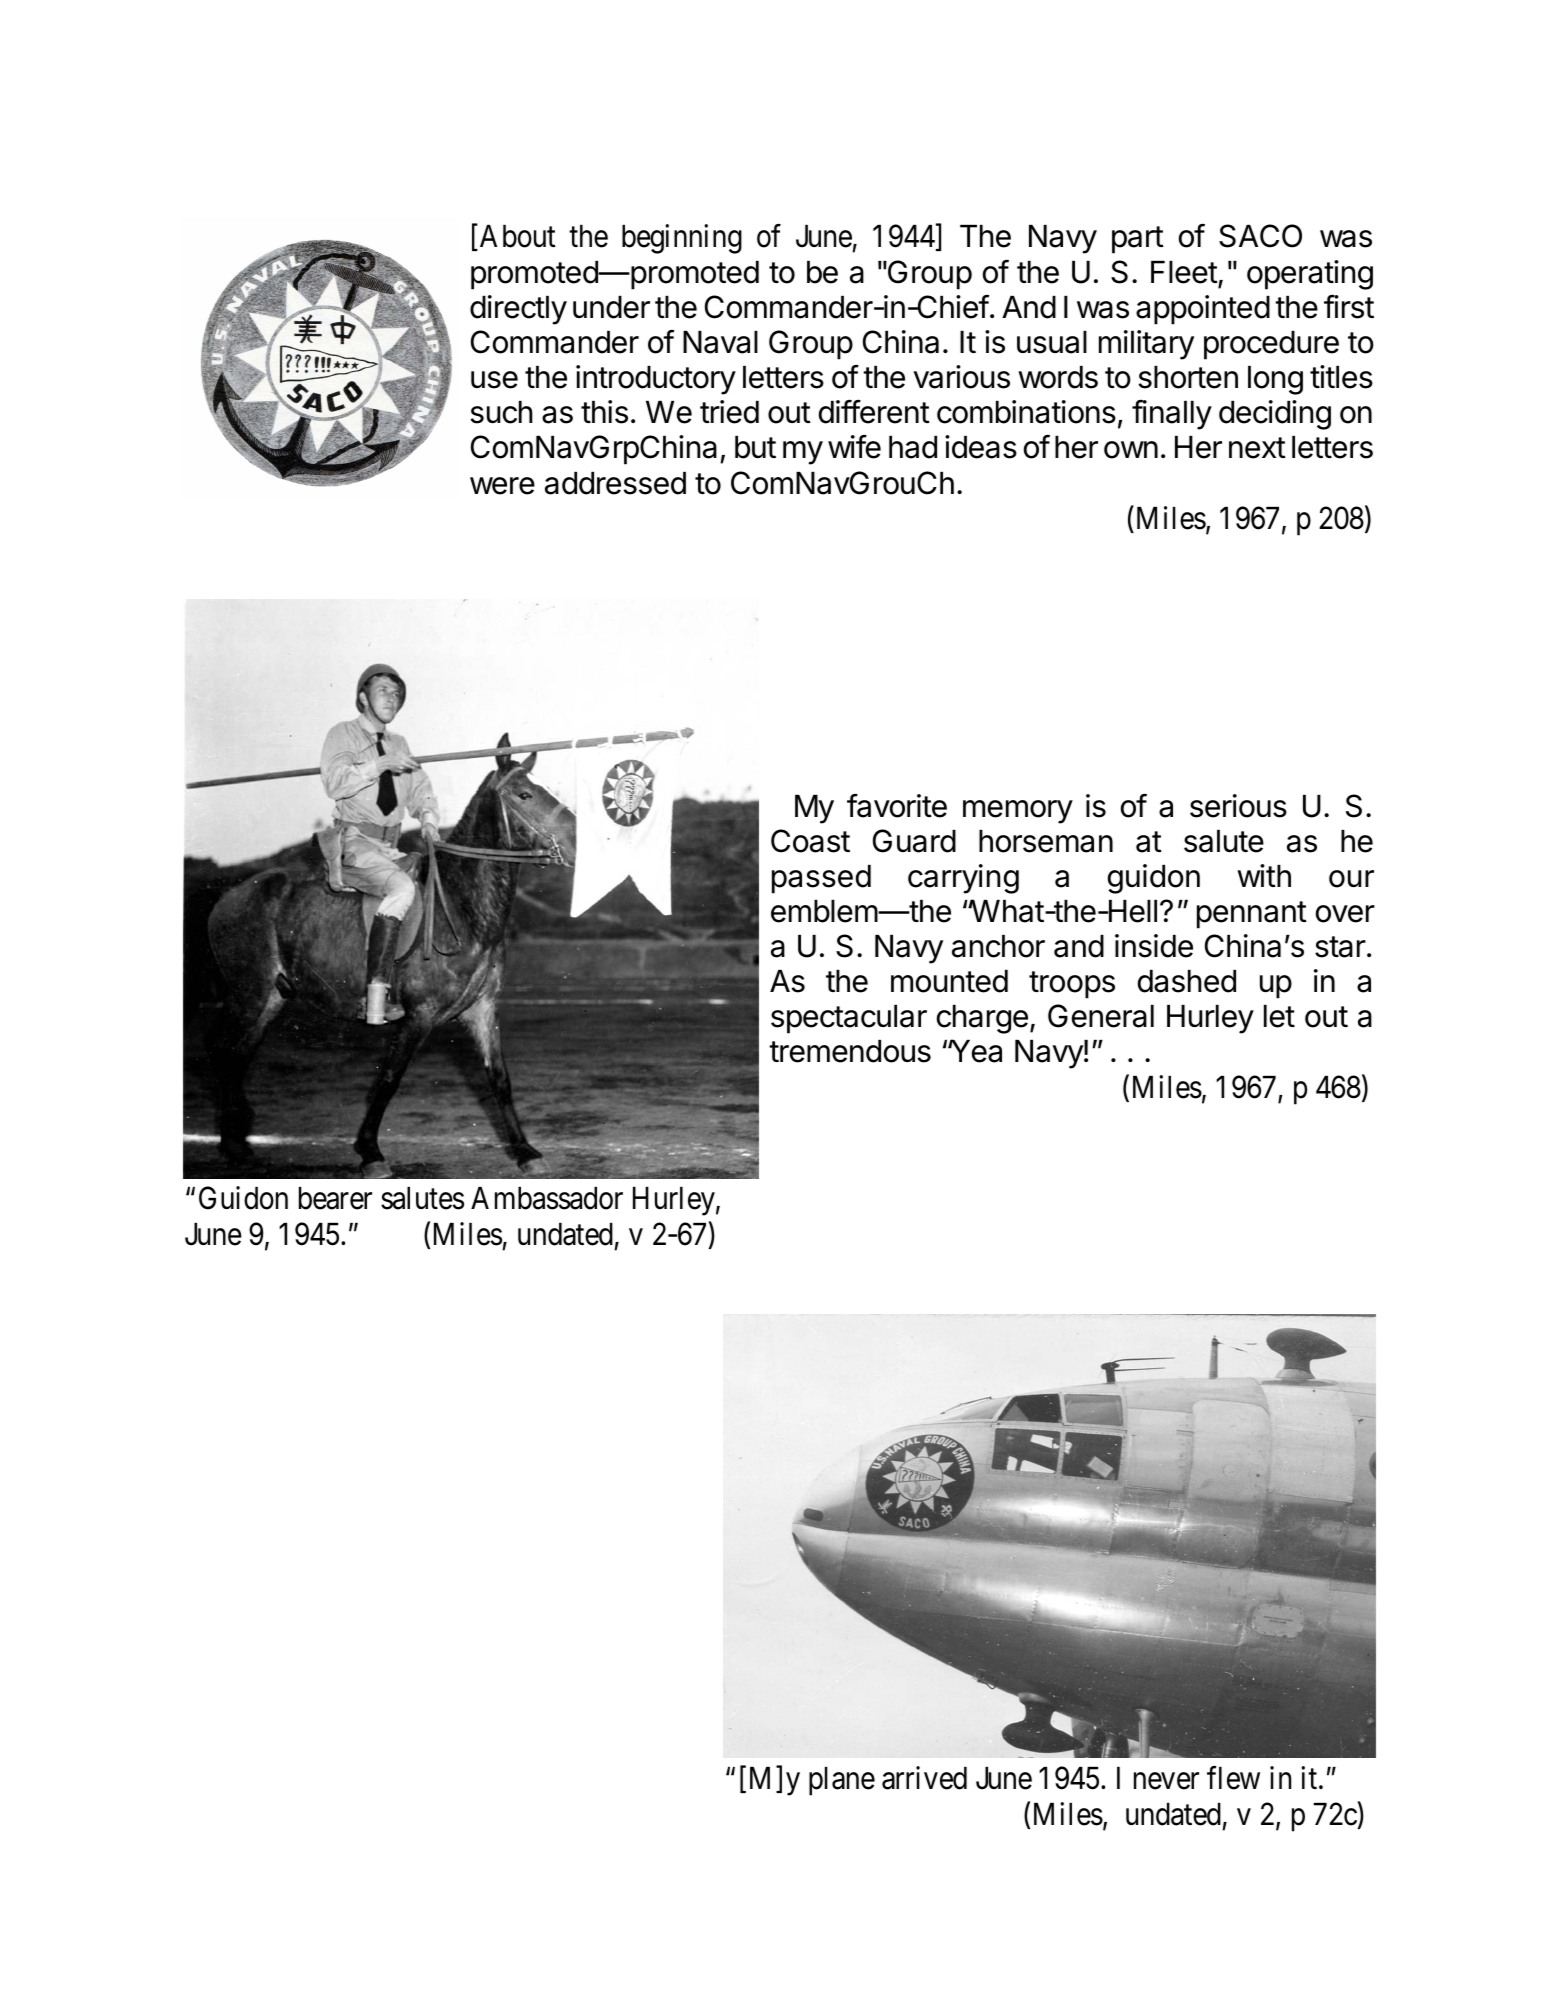 Image resolution: width=1557 pixels, height=2014 pixels. What do you see at coordinates (1203, 310) in the screenshot?
I see `appointed` at bounding box center [1203, 310].
